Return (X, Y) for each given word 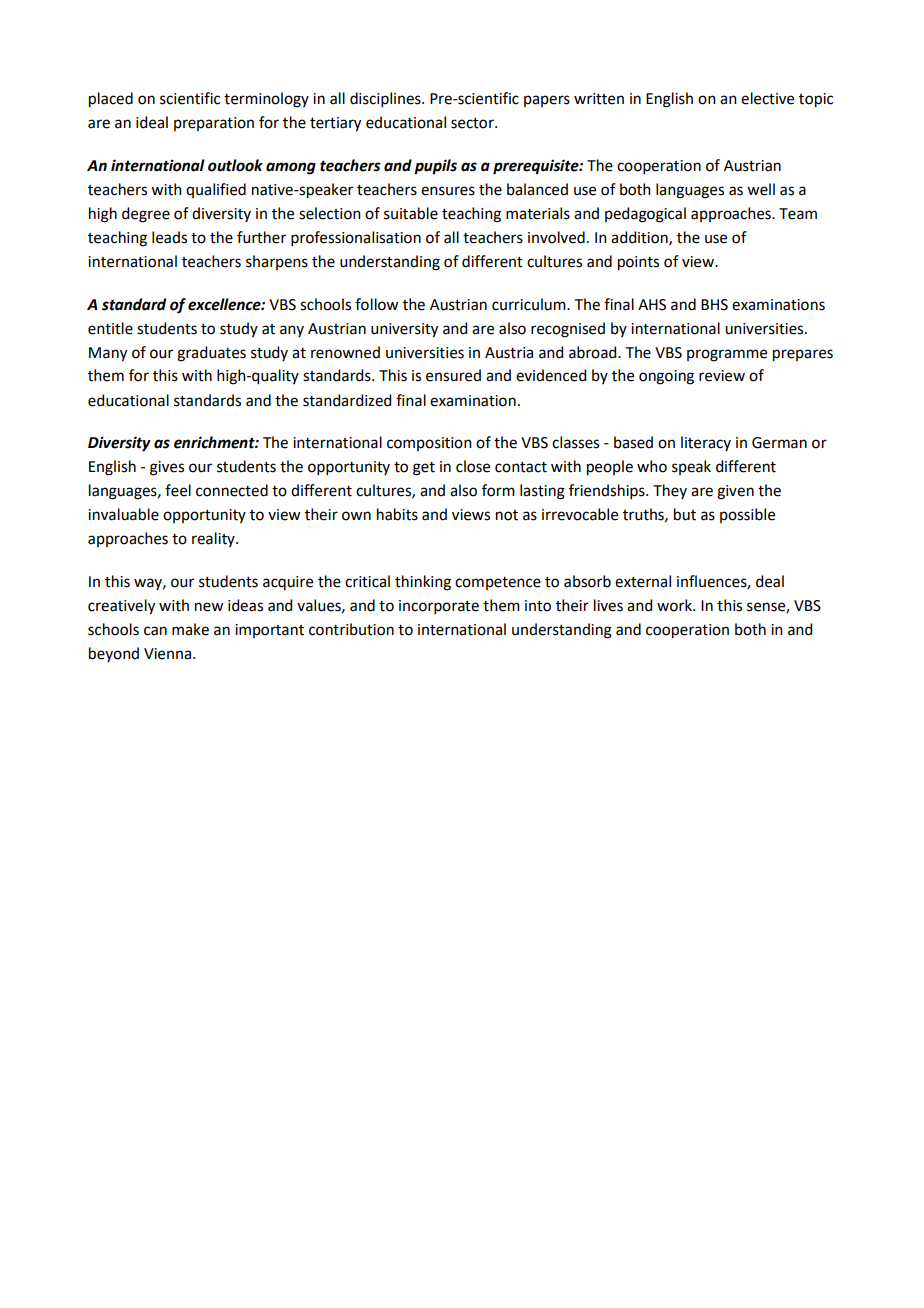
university (404, 330)
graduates (211, 354)
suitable (411, 213)
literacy (706, 443)
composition (429, 444)
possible (747, 515)
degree (146, 215)
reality (214, 539)
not (507, 515)
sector (473, 123)
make (190, 629)
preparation (214, 124)
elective (767, 98)
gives (167, 468)
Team (798, 214)
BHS (714, 305)
